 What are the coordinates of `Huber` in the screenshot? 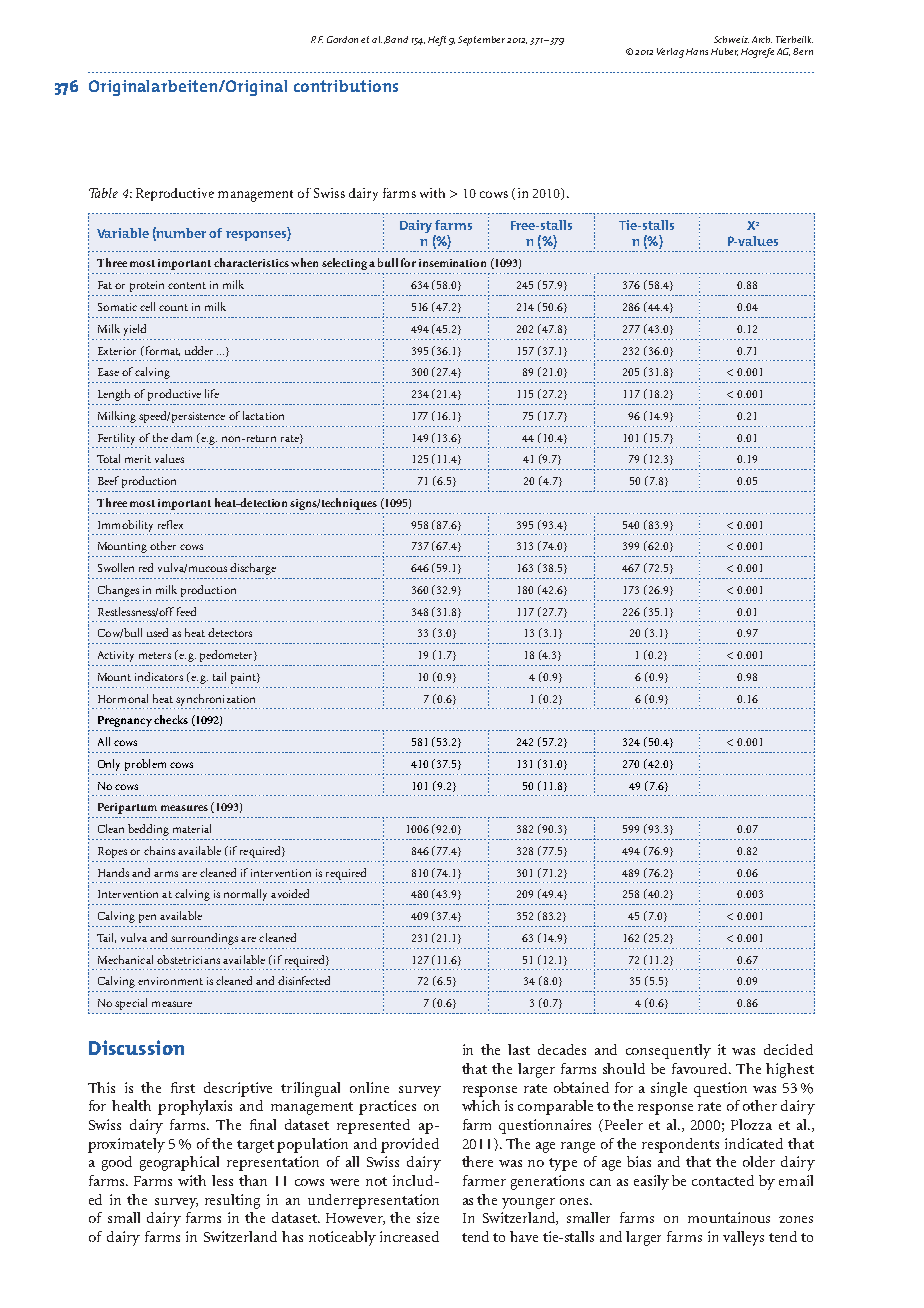 It's located at (724, 52).
